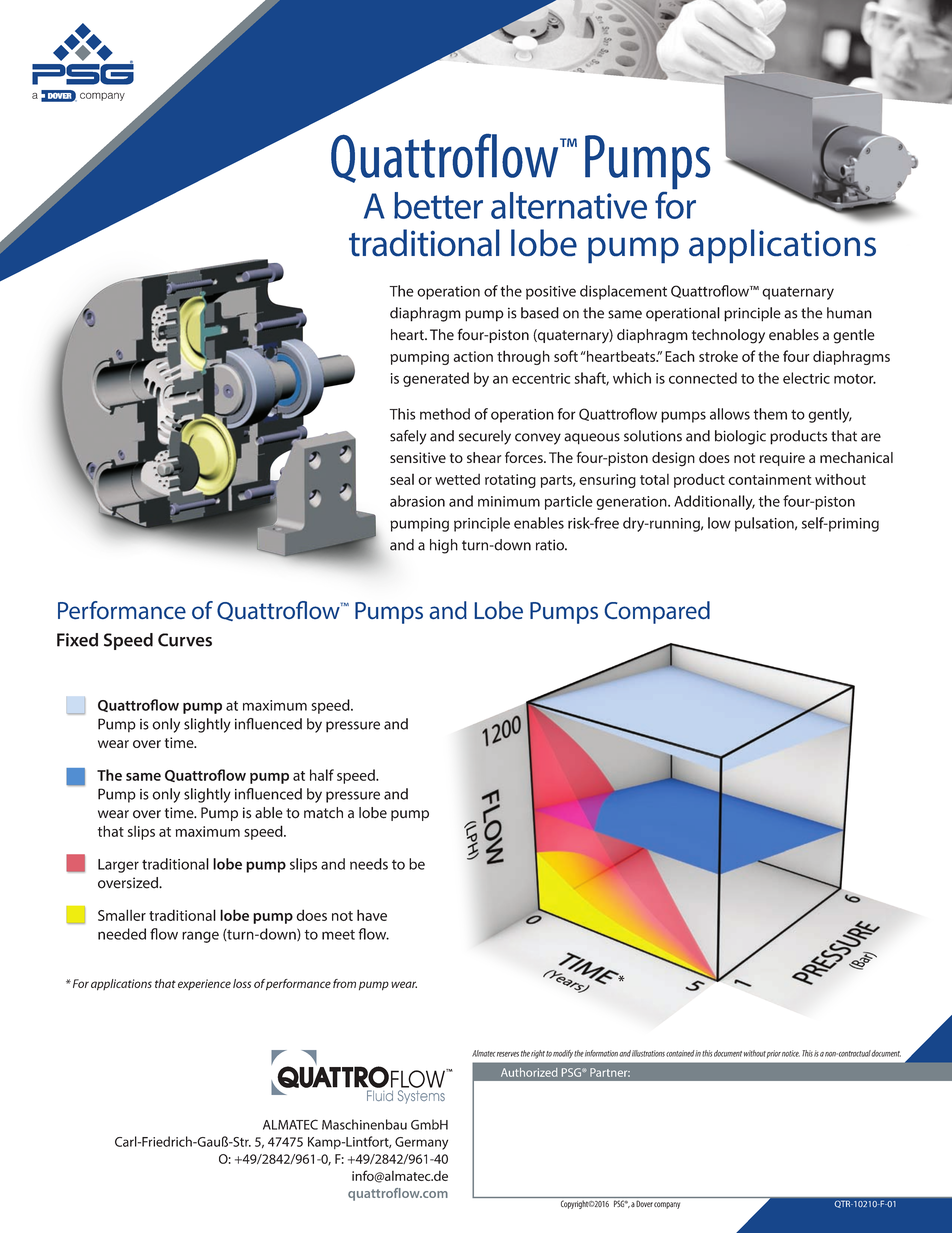  What do you see at coordinates (774, 1054) in the screenshot?
I see `prior` at bounding box center [774, 1054].
